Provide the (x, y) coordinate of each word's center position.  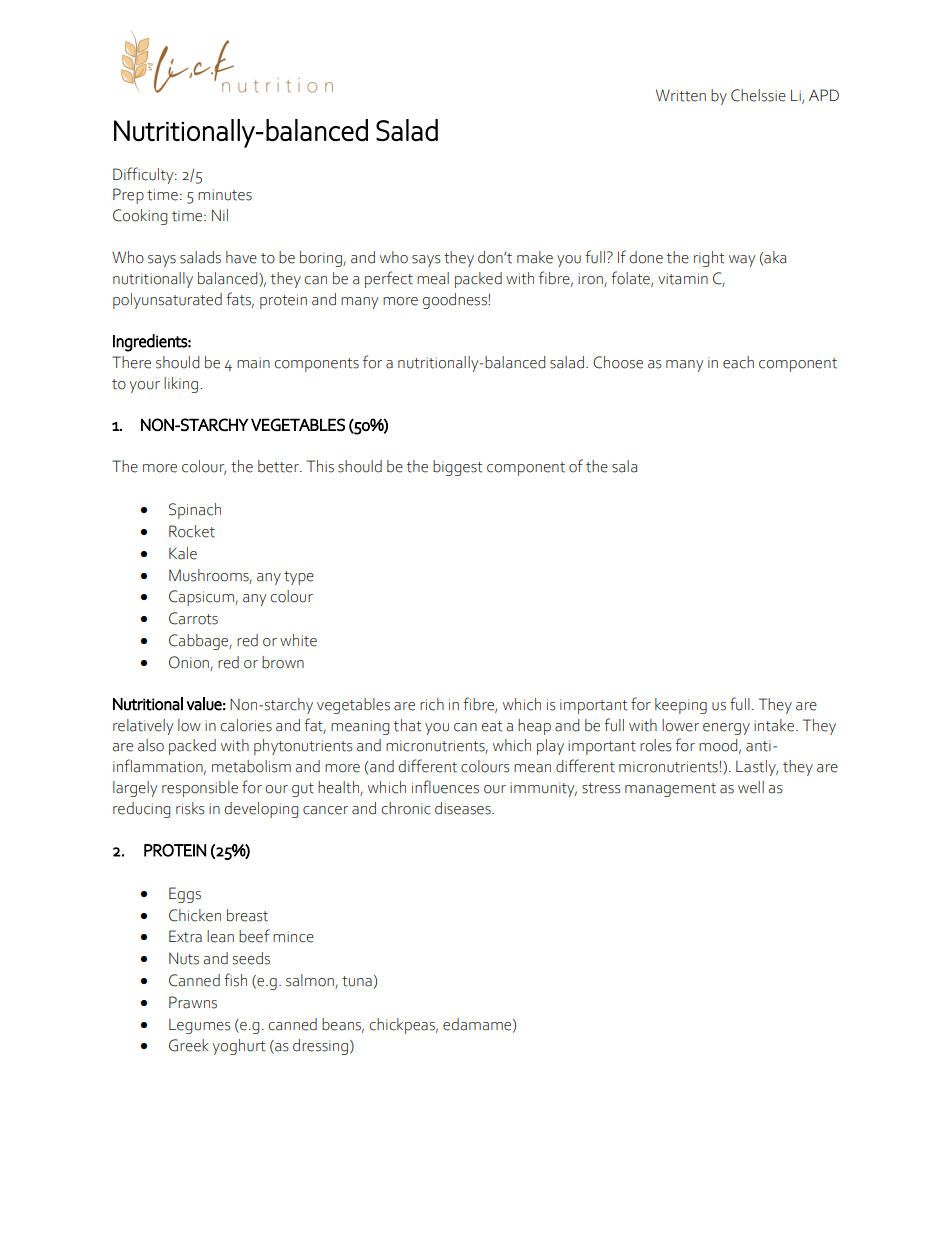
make (535, 257)
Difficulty (144, 175)
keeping (681, 706)
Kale (183, 553)
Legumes (200, 1026)
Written (681, 95)
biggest (457, 468)
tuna (357, 981)
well (751, 787)
